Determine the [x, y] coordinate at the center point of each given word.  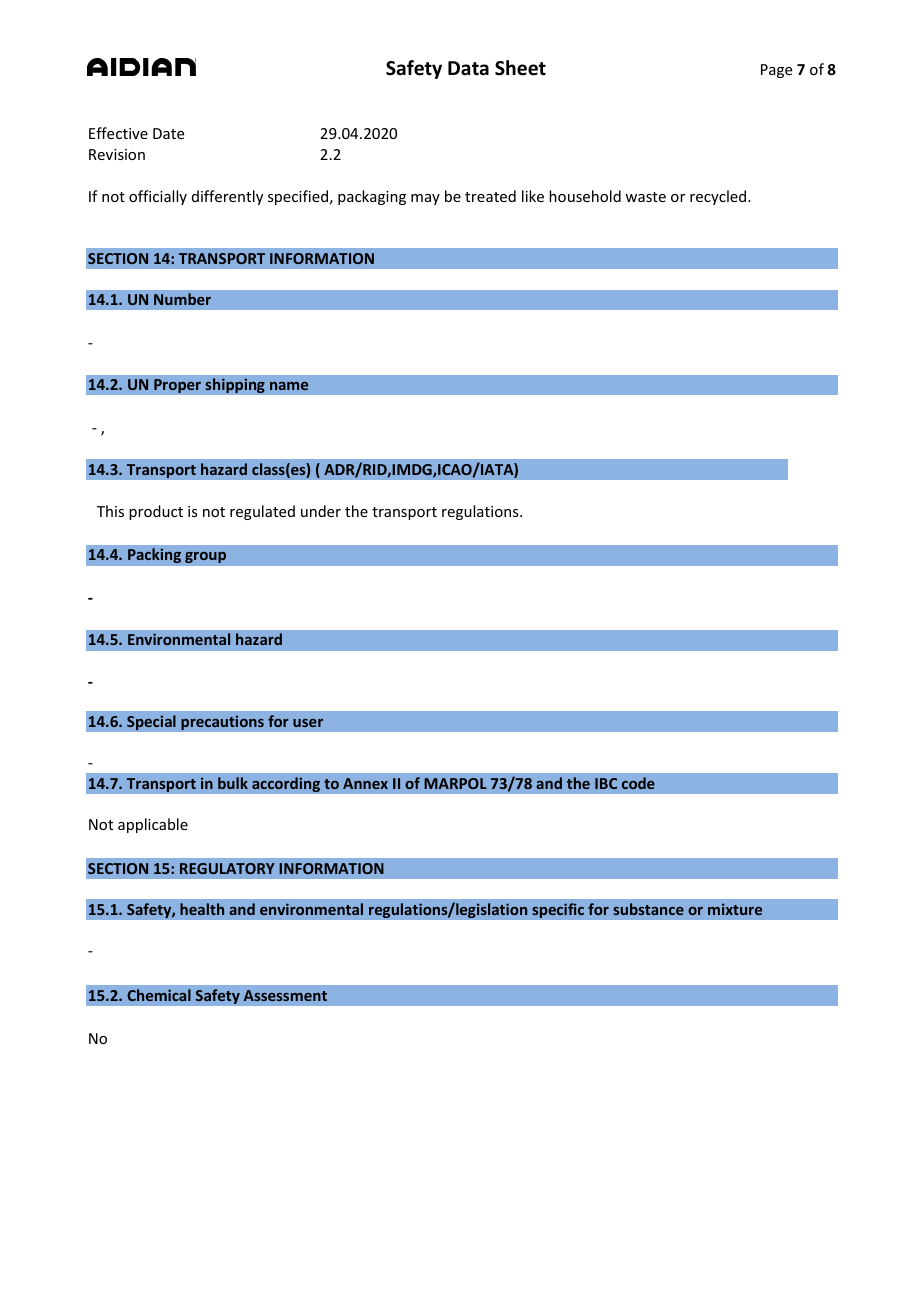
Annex [365, 783]
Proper [177, 386]
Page [776, 71]
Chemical [159, 995]
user [308, 723]
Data [468, 68]
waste [645, 197]
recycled [719, 197]
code [638, 783]
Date [168, 133]
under [321, 511]
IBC [606, 783]
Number [182, 299]
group [205, 557]
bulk [233, 783]
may [425, 199]
